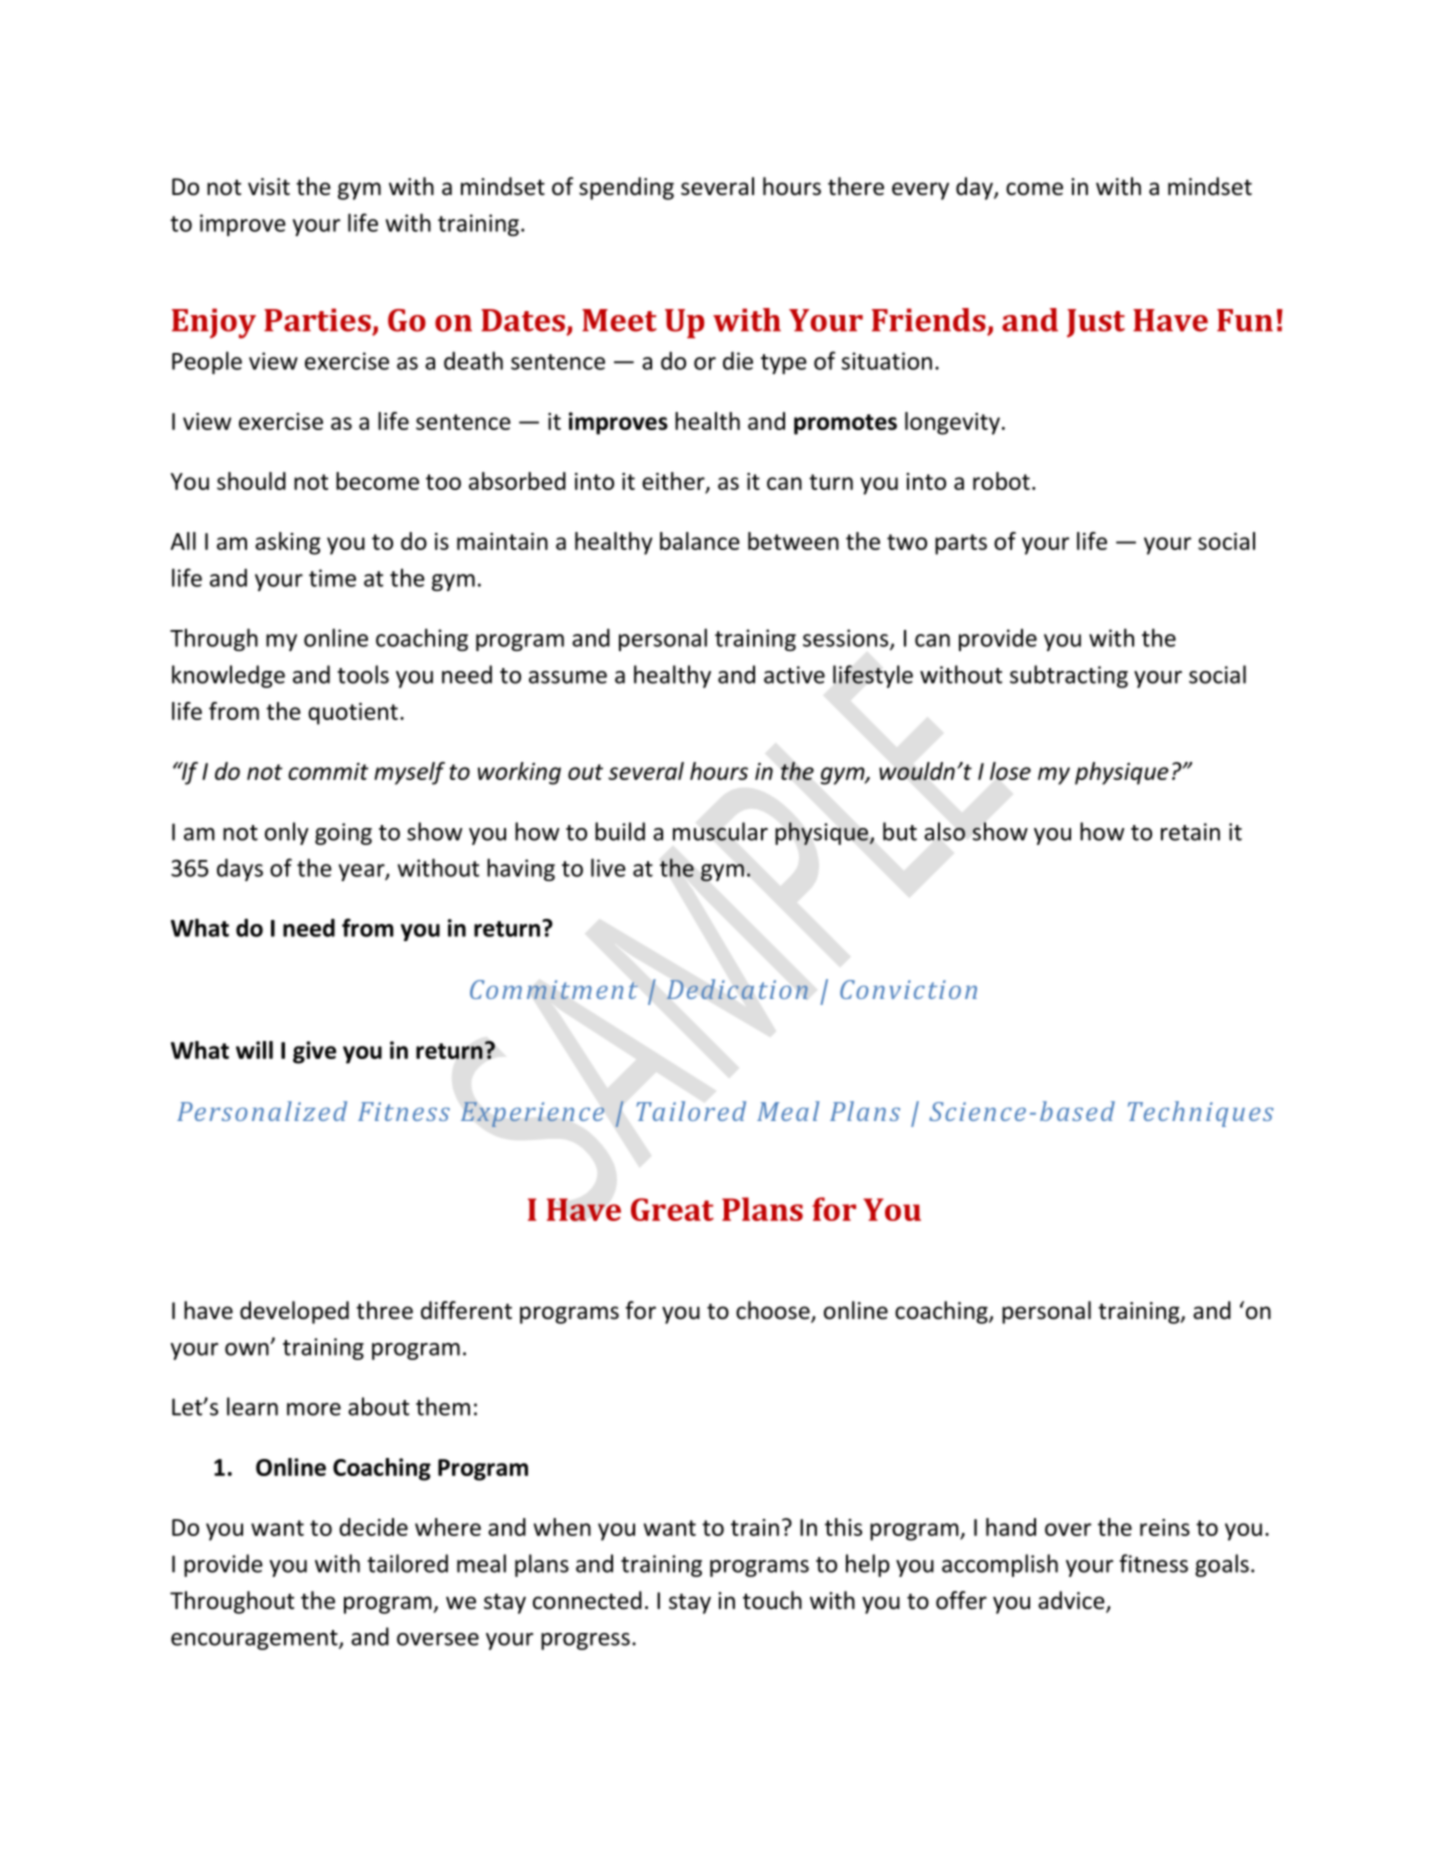 The width and height of the page is (1447, 1873). Describe the element at coordinates (737, 989) in the page. I see `Dedication` at that location.
